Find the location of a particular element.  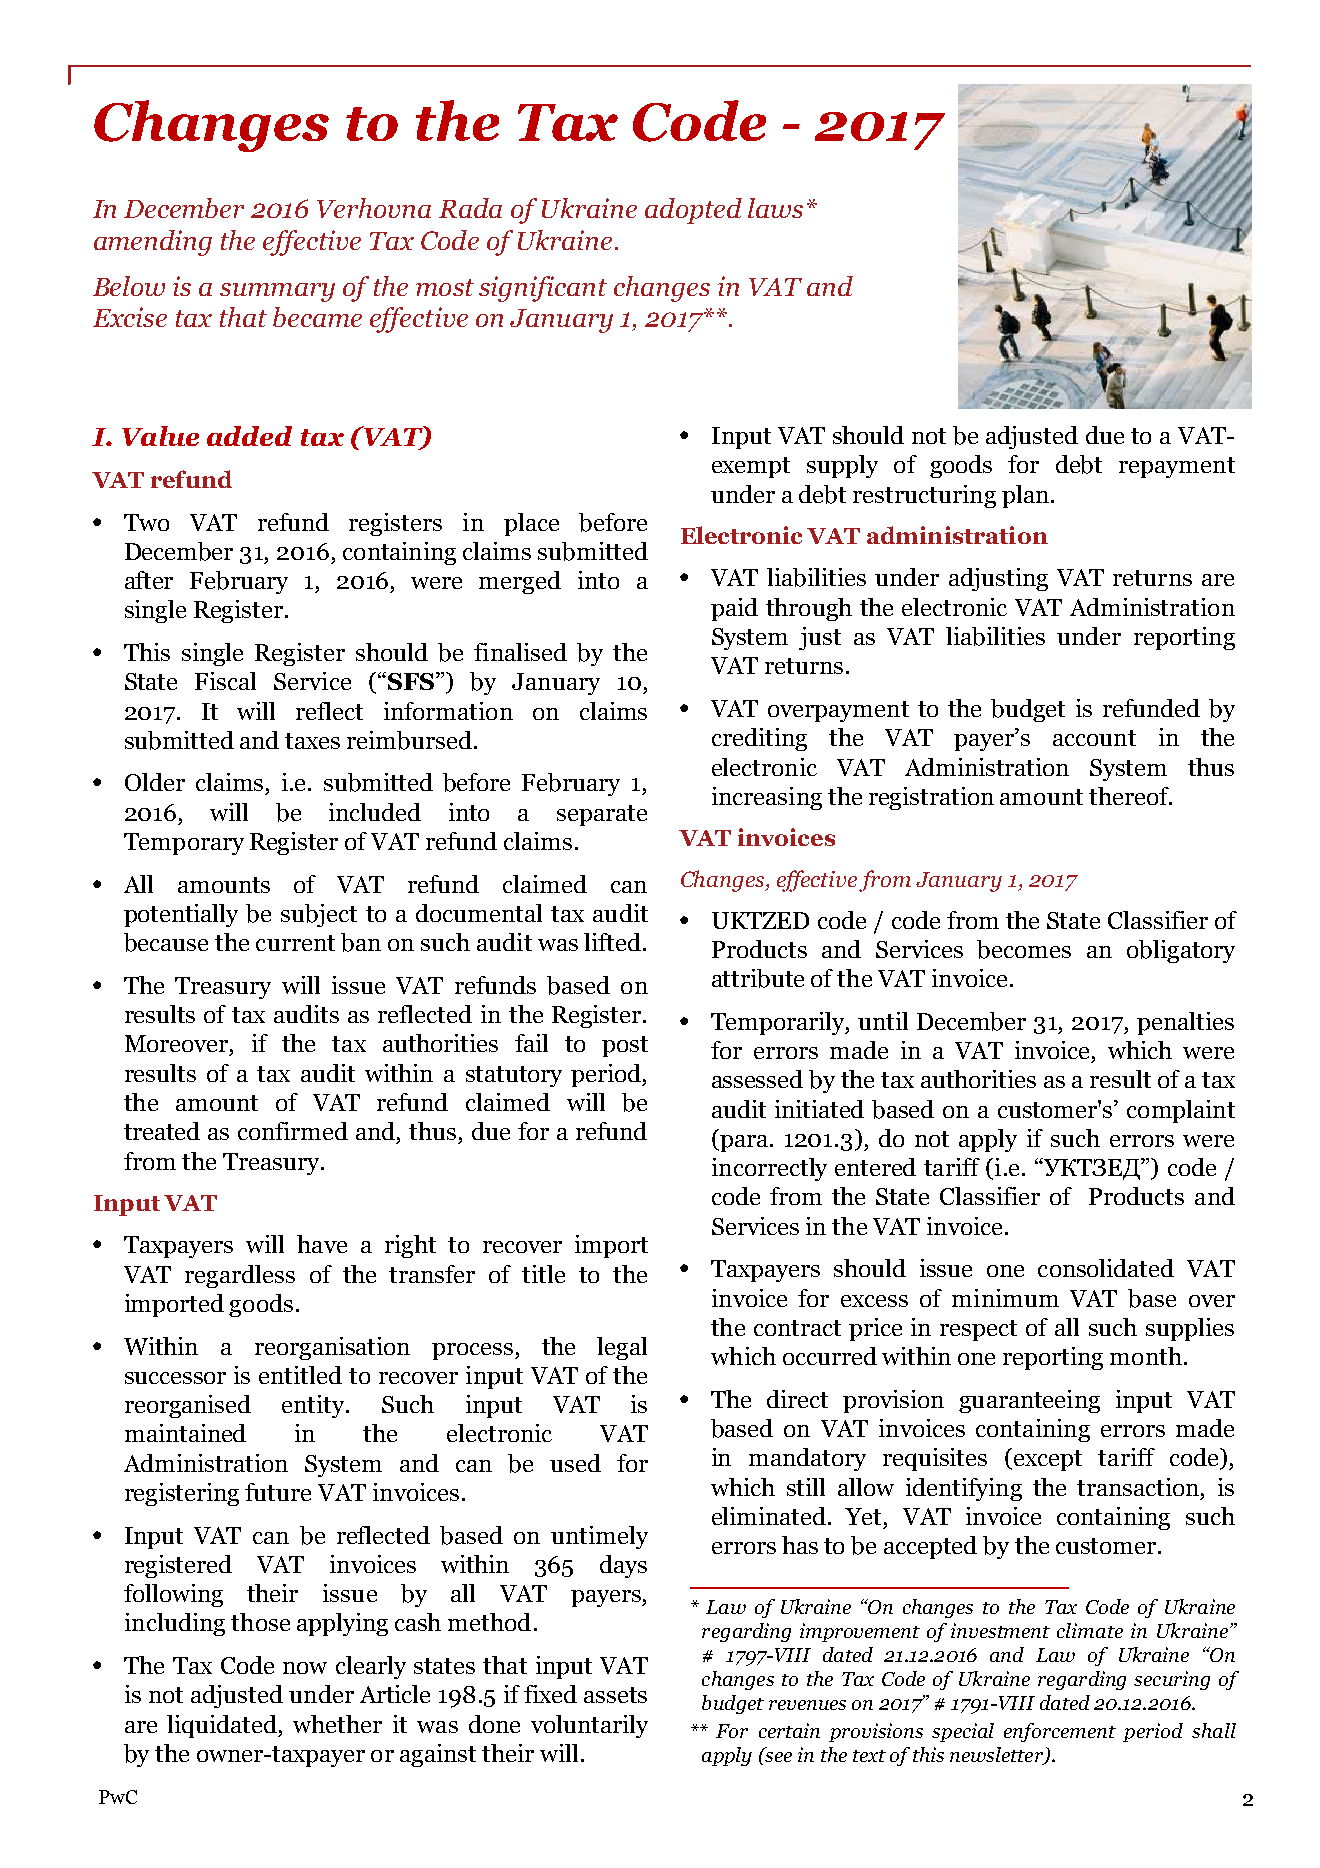

summary is located at coordinates (277, 292).
